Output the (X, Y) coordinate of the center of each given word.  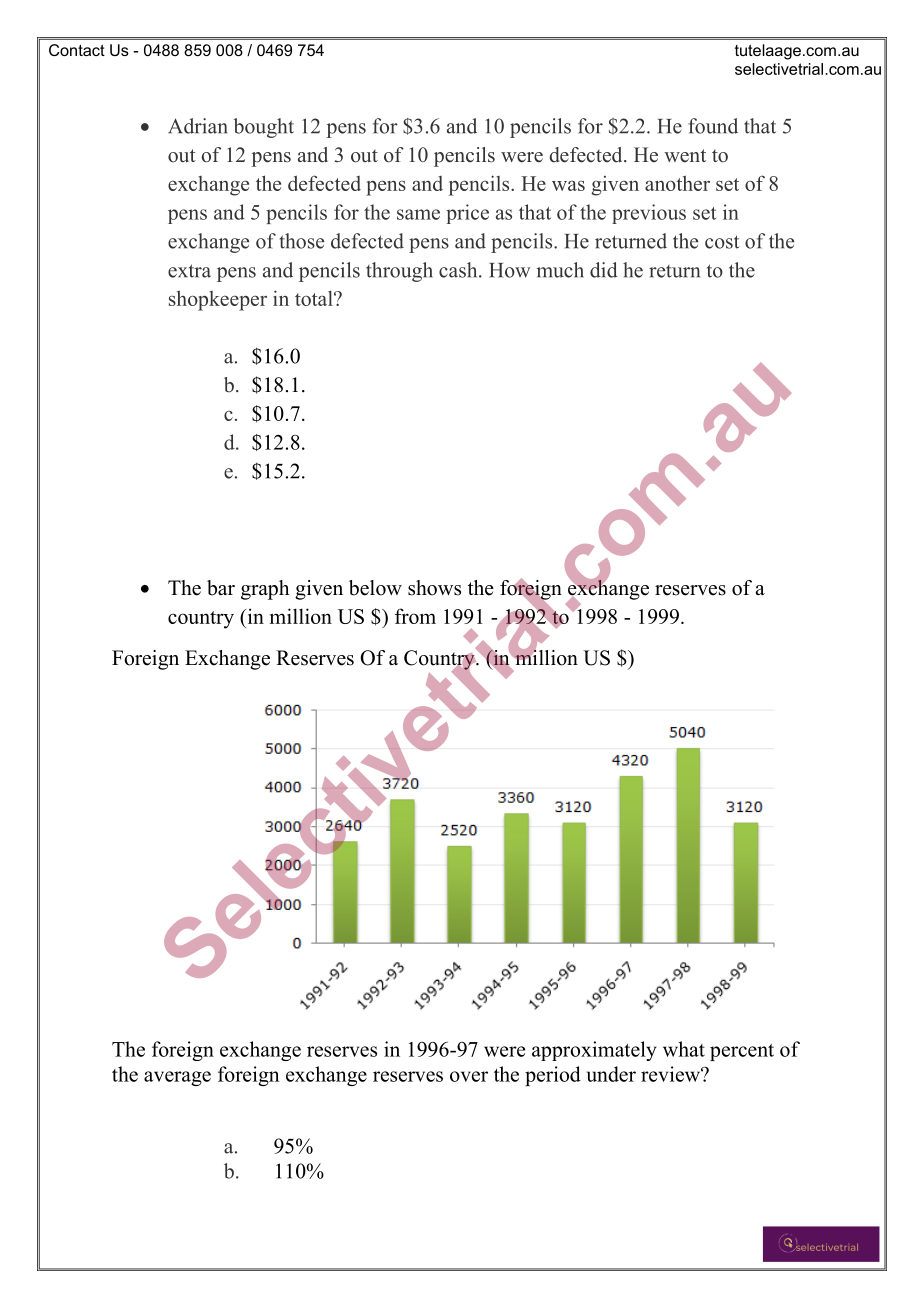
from (415, 616)
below (375, 588)
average (177, 1078)
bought (264, 128)
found (713, 126)
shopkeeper (218, 300)
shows (434, 588)
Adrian (198, 126)
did (604, 270)
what (684, 1049)
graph (265, 590)
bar (221, 588)
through (399, 272)
